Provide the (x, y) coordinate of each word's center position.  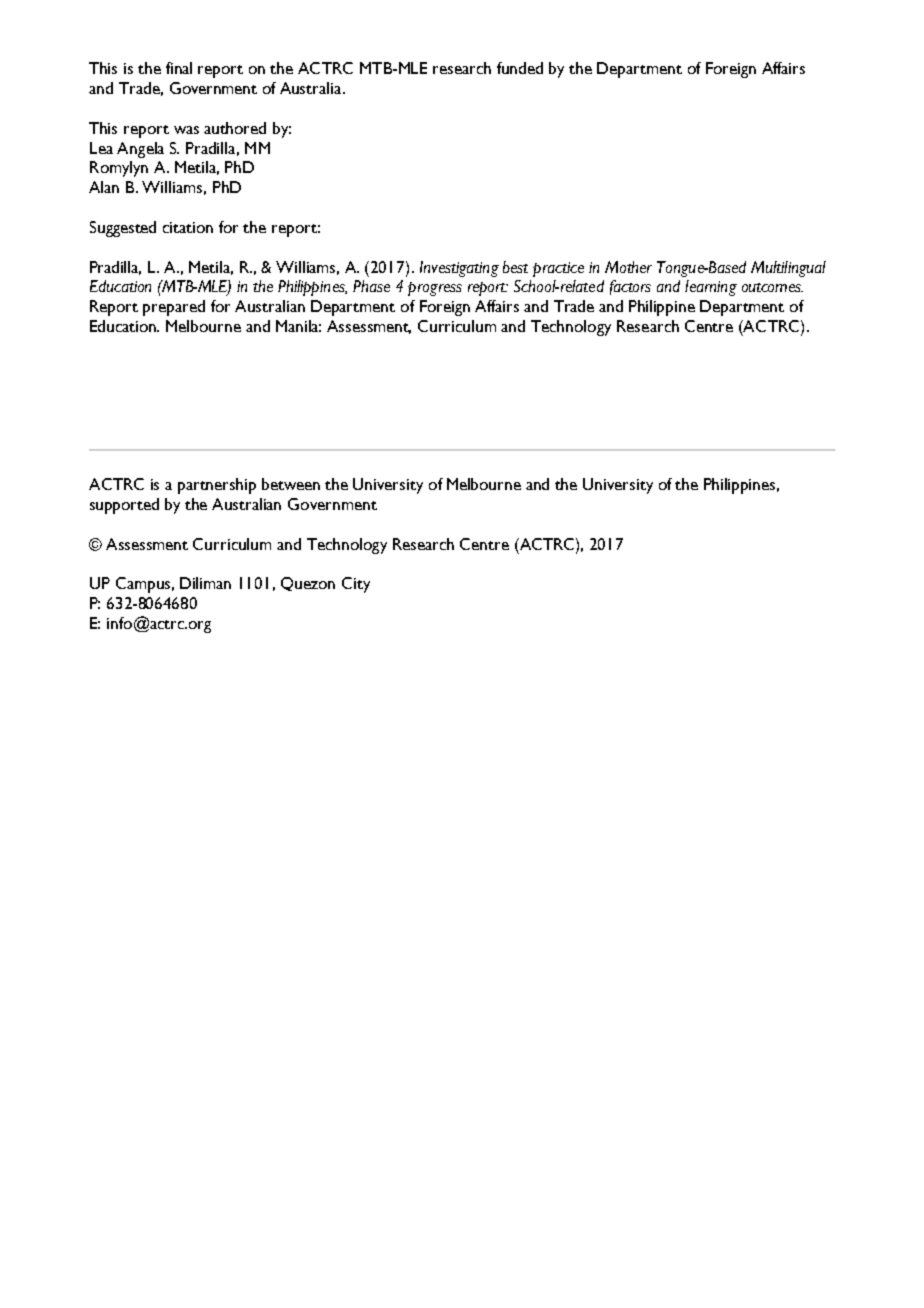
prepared (174, 308)
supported (124, 506)
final (179, 68)
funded (520, 68)
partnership (217, 486)
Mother (628, 267)
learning (711, 288)
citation (188, 227)
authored (235, 128)
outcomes (772, 287)
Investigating (459, 269)
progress (435, 289)
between (291, 484)
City (356, 585)
